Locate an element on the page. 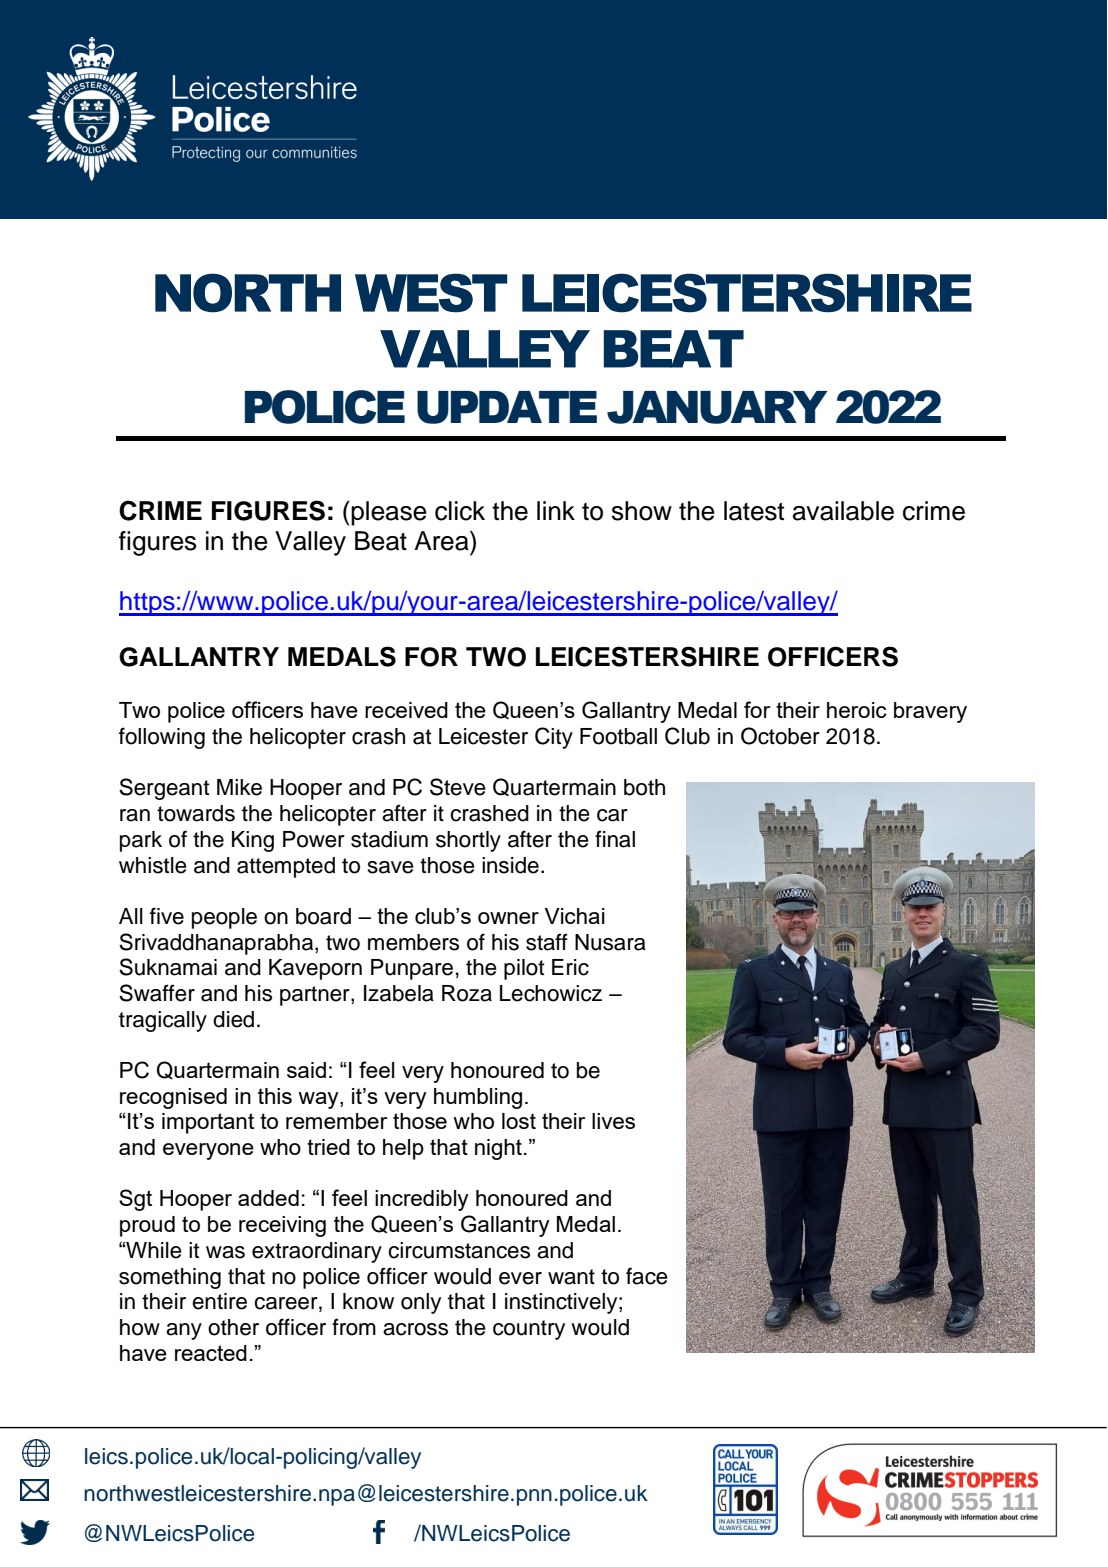  country is located at coordinates (529, 1330).
